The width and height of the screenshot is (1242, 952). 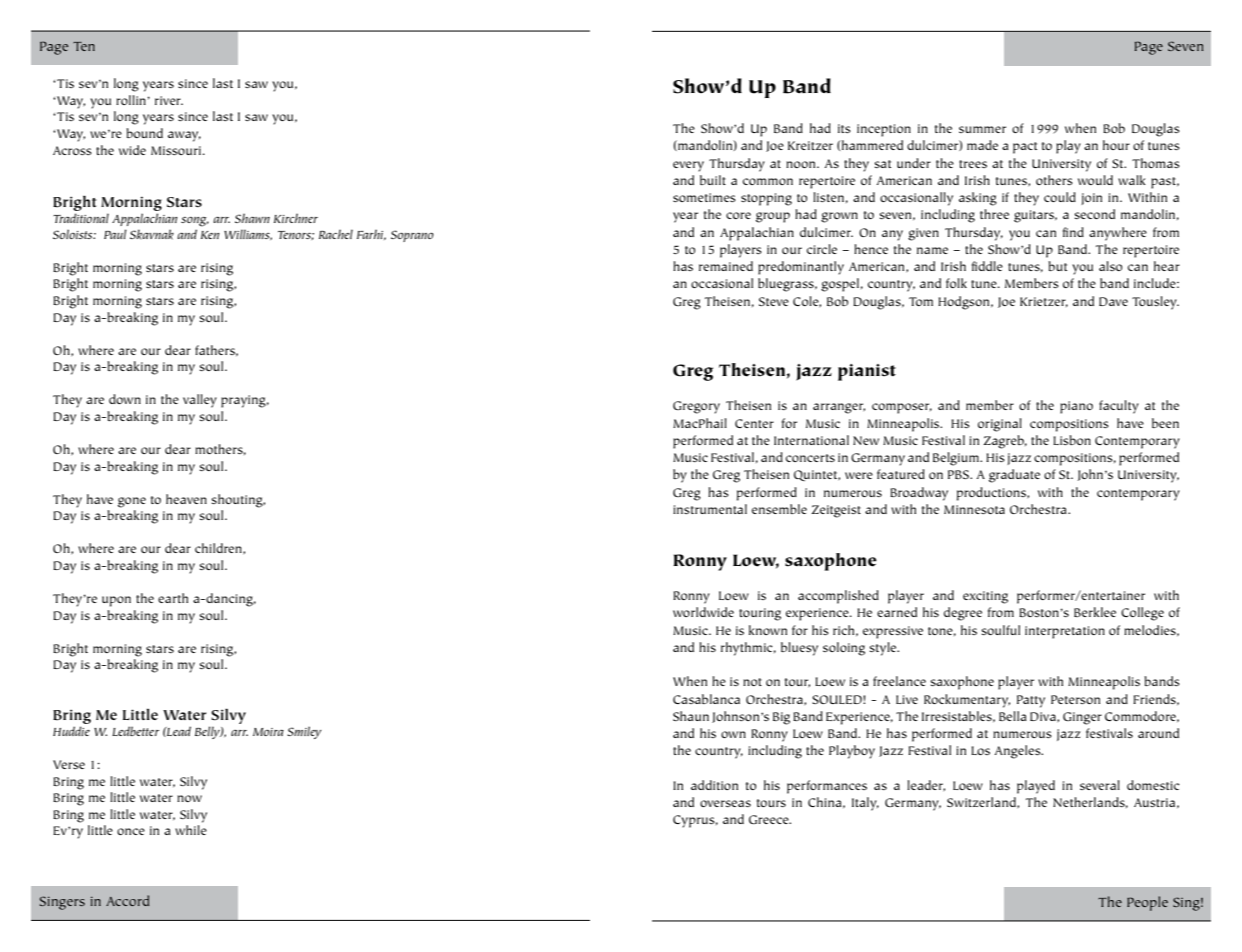 I want to click on Accord, so click(x=127, y=900).
